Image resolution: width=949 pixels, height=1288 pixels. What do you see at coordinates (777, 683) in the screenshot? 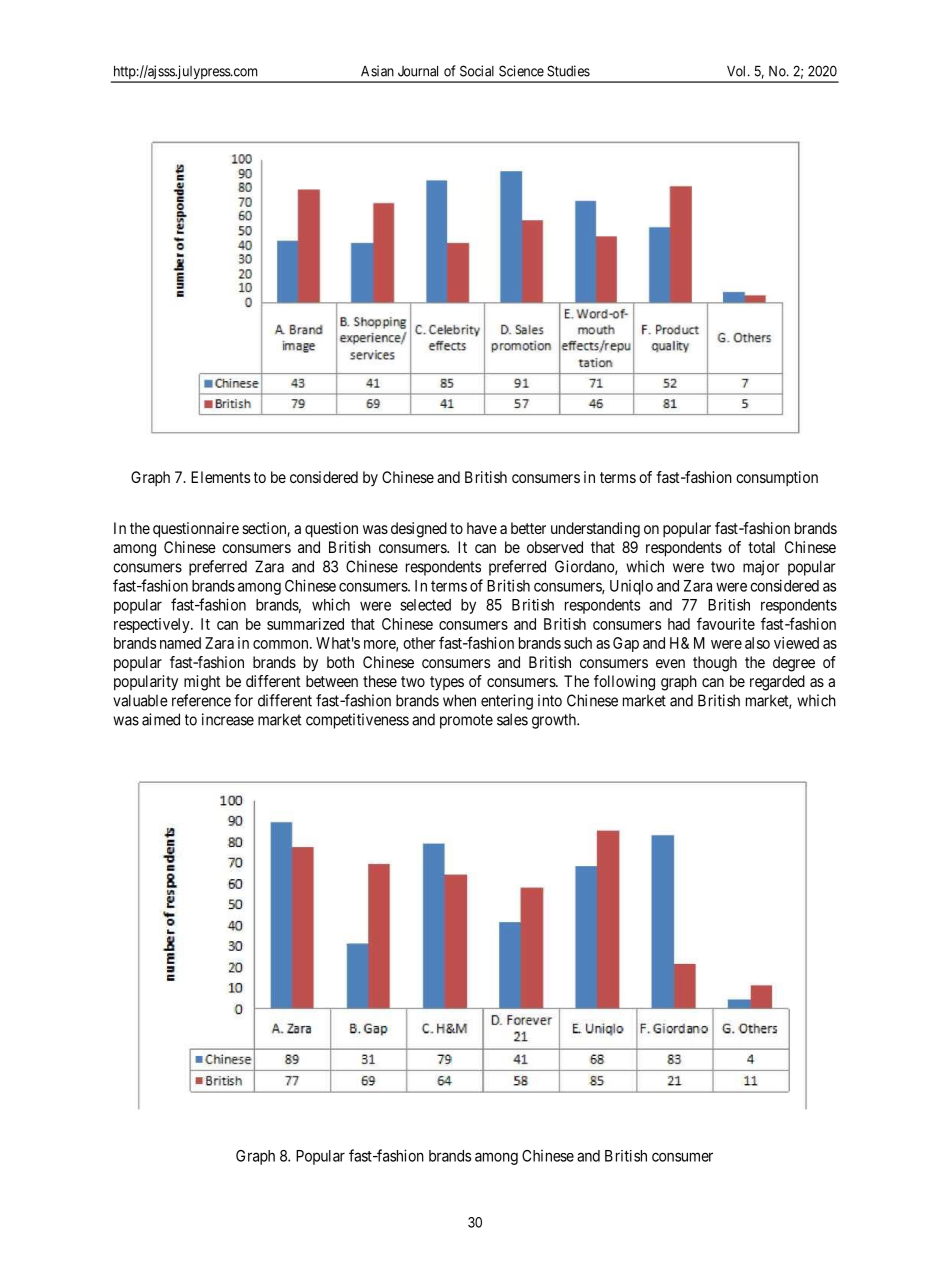
I see `regarded` at bounding box center [777, 683].
